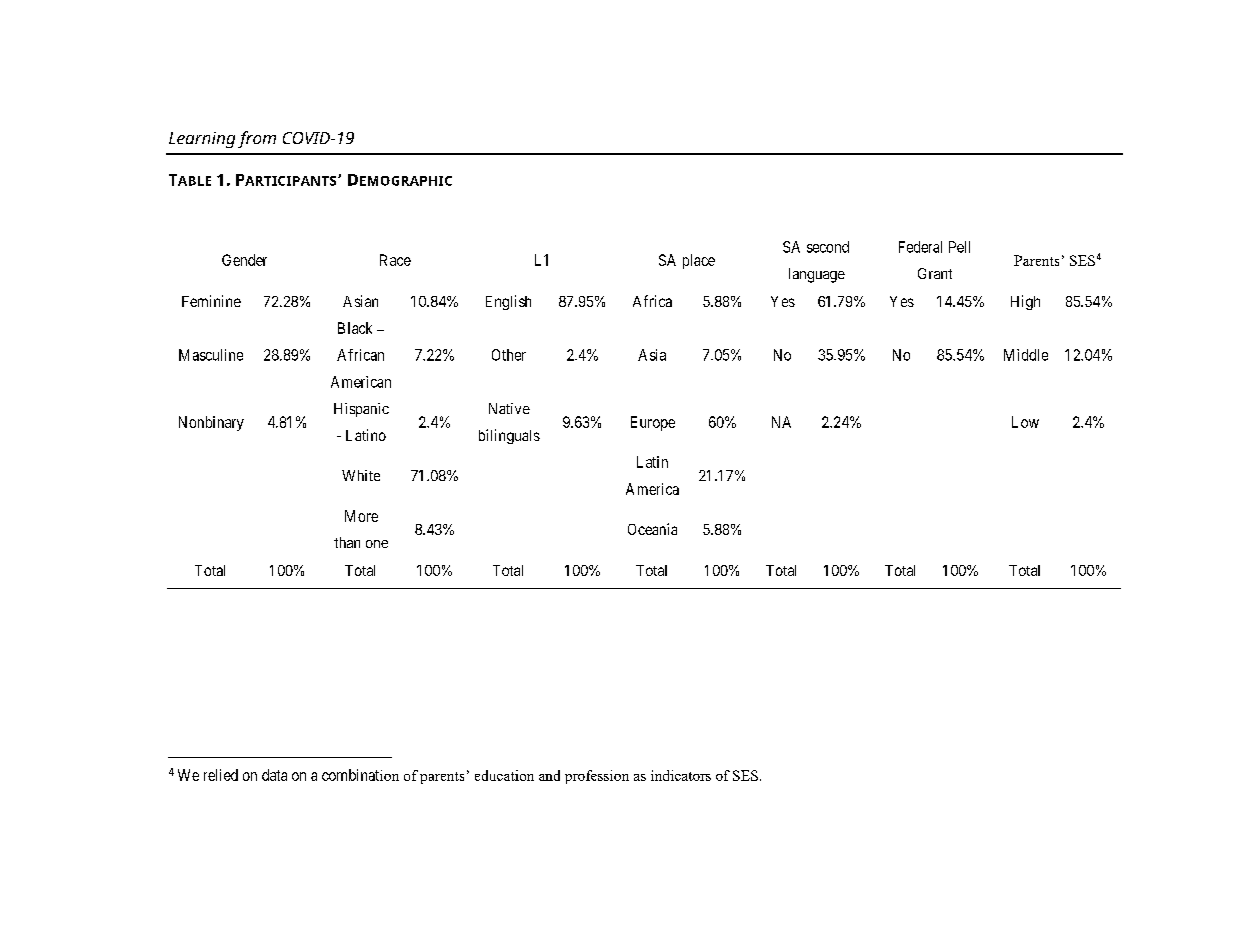 This screenshot has height=952, width=1233. Describe the element at coordinates (274, 775) in the screenshot. I see `data` at that location.
